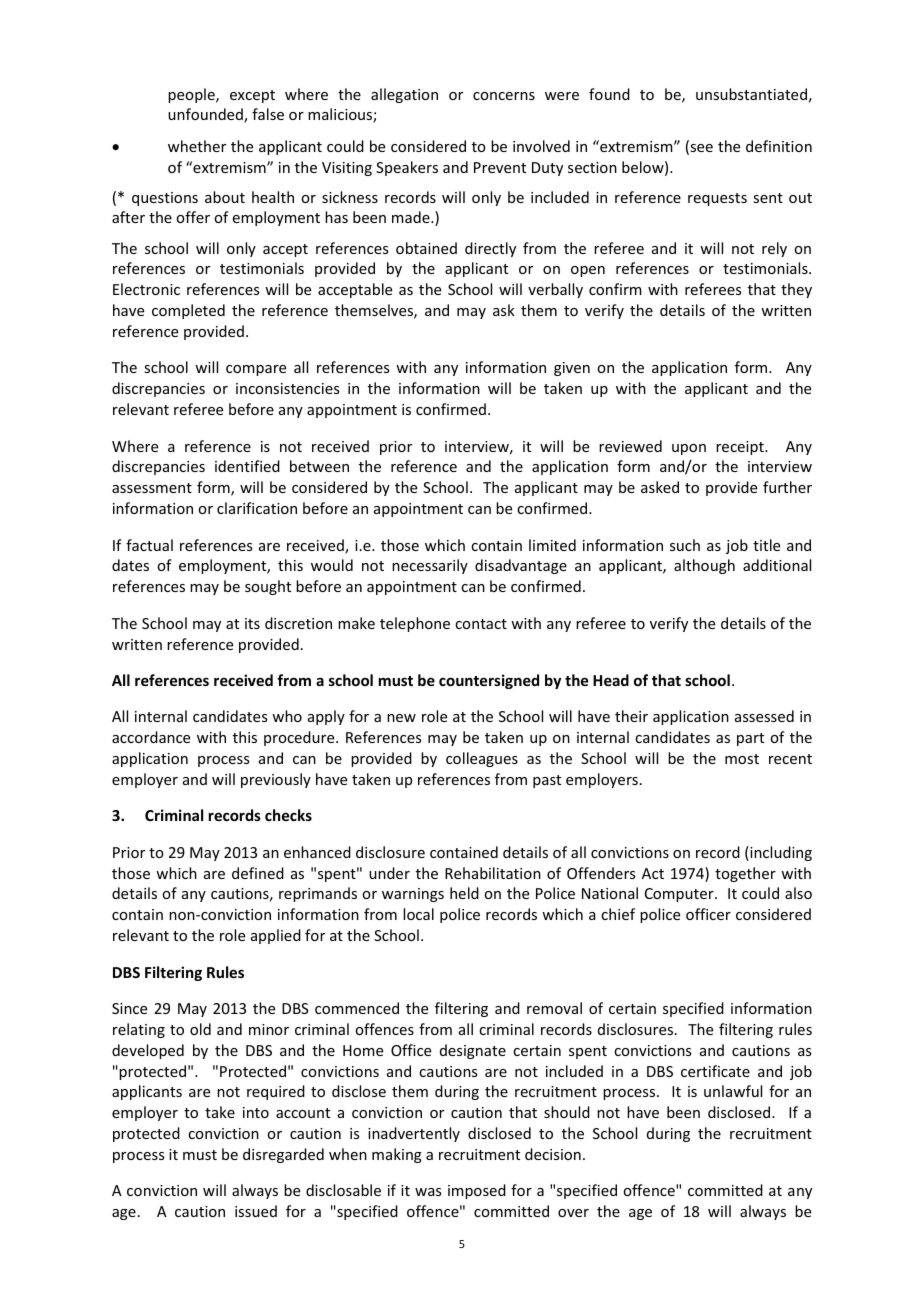 This image has height=1308, width=924. What do you see at coordinates (258, 873) in the image?
I see `defined` at bounding box center [258, 873].
